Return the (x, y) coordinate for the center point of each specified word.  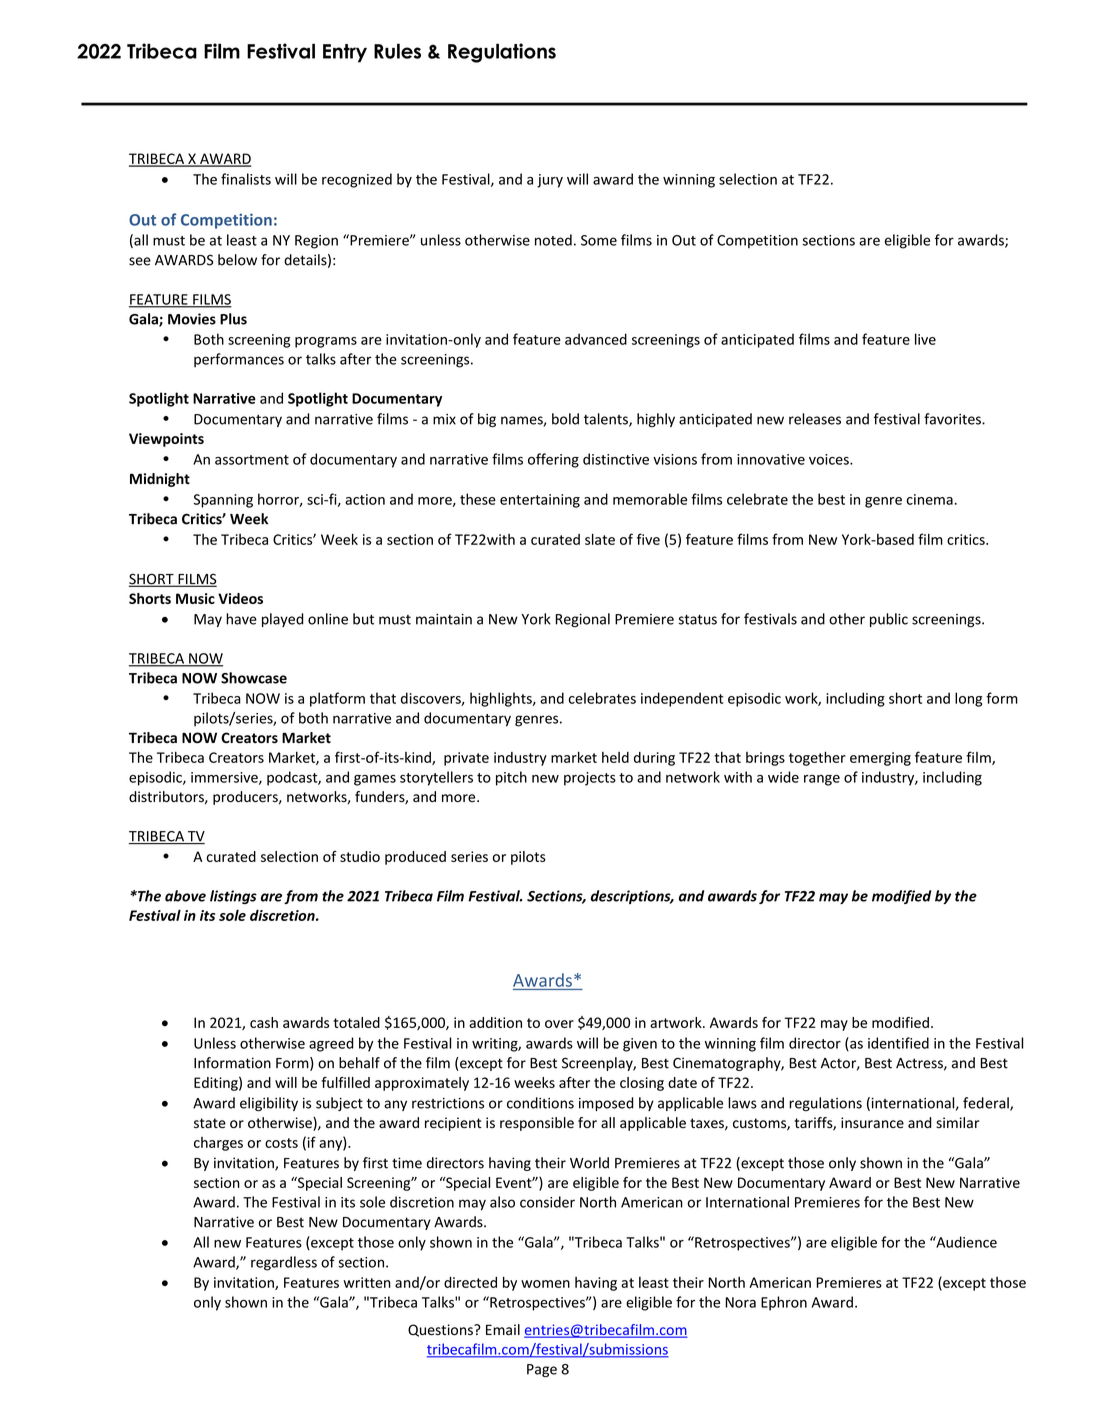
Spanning (223, 501)
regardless (284, 1263)
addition (495, 1022)
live (925, 339)
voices (830, 459)
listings (233, 897)
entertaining (540, 501)
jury (550, 181)
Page (542, 1370)
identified (898, 1043)
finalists (246, 179)
